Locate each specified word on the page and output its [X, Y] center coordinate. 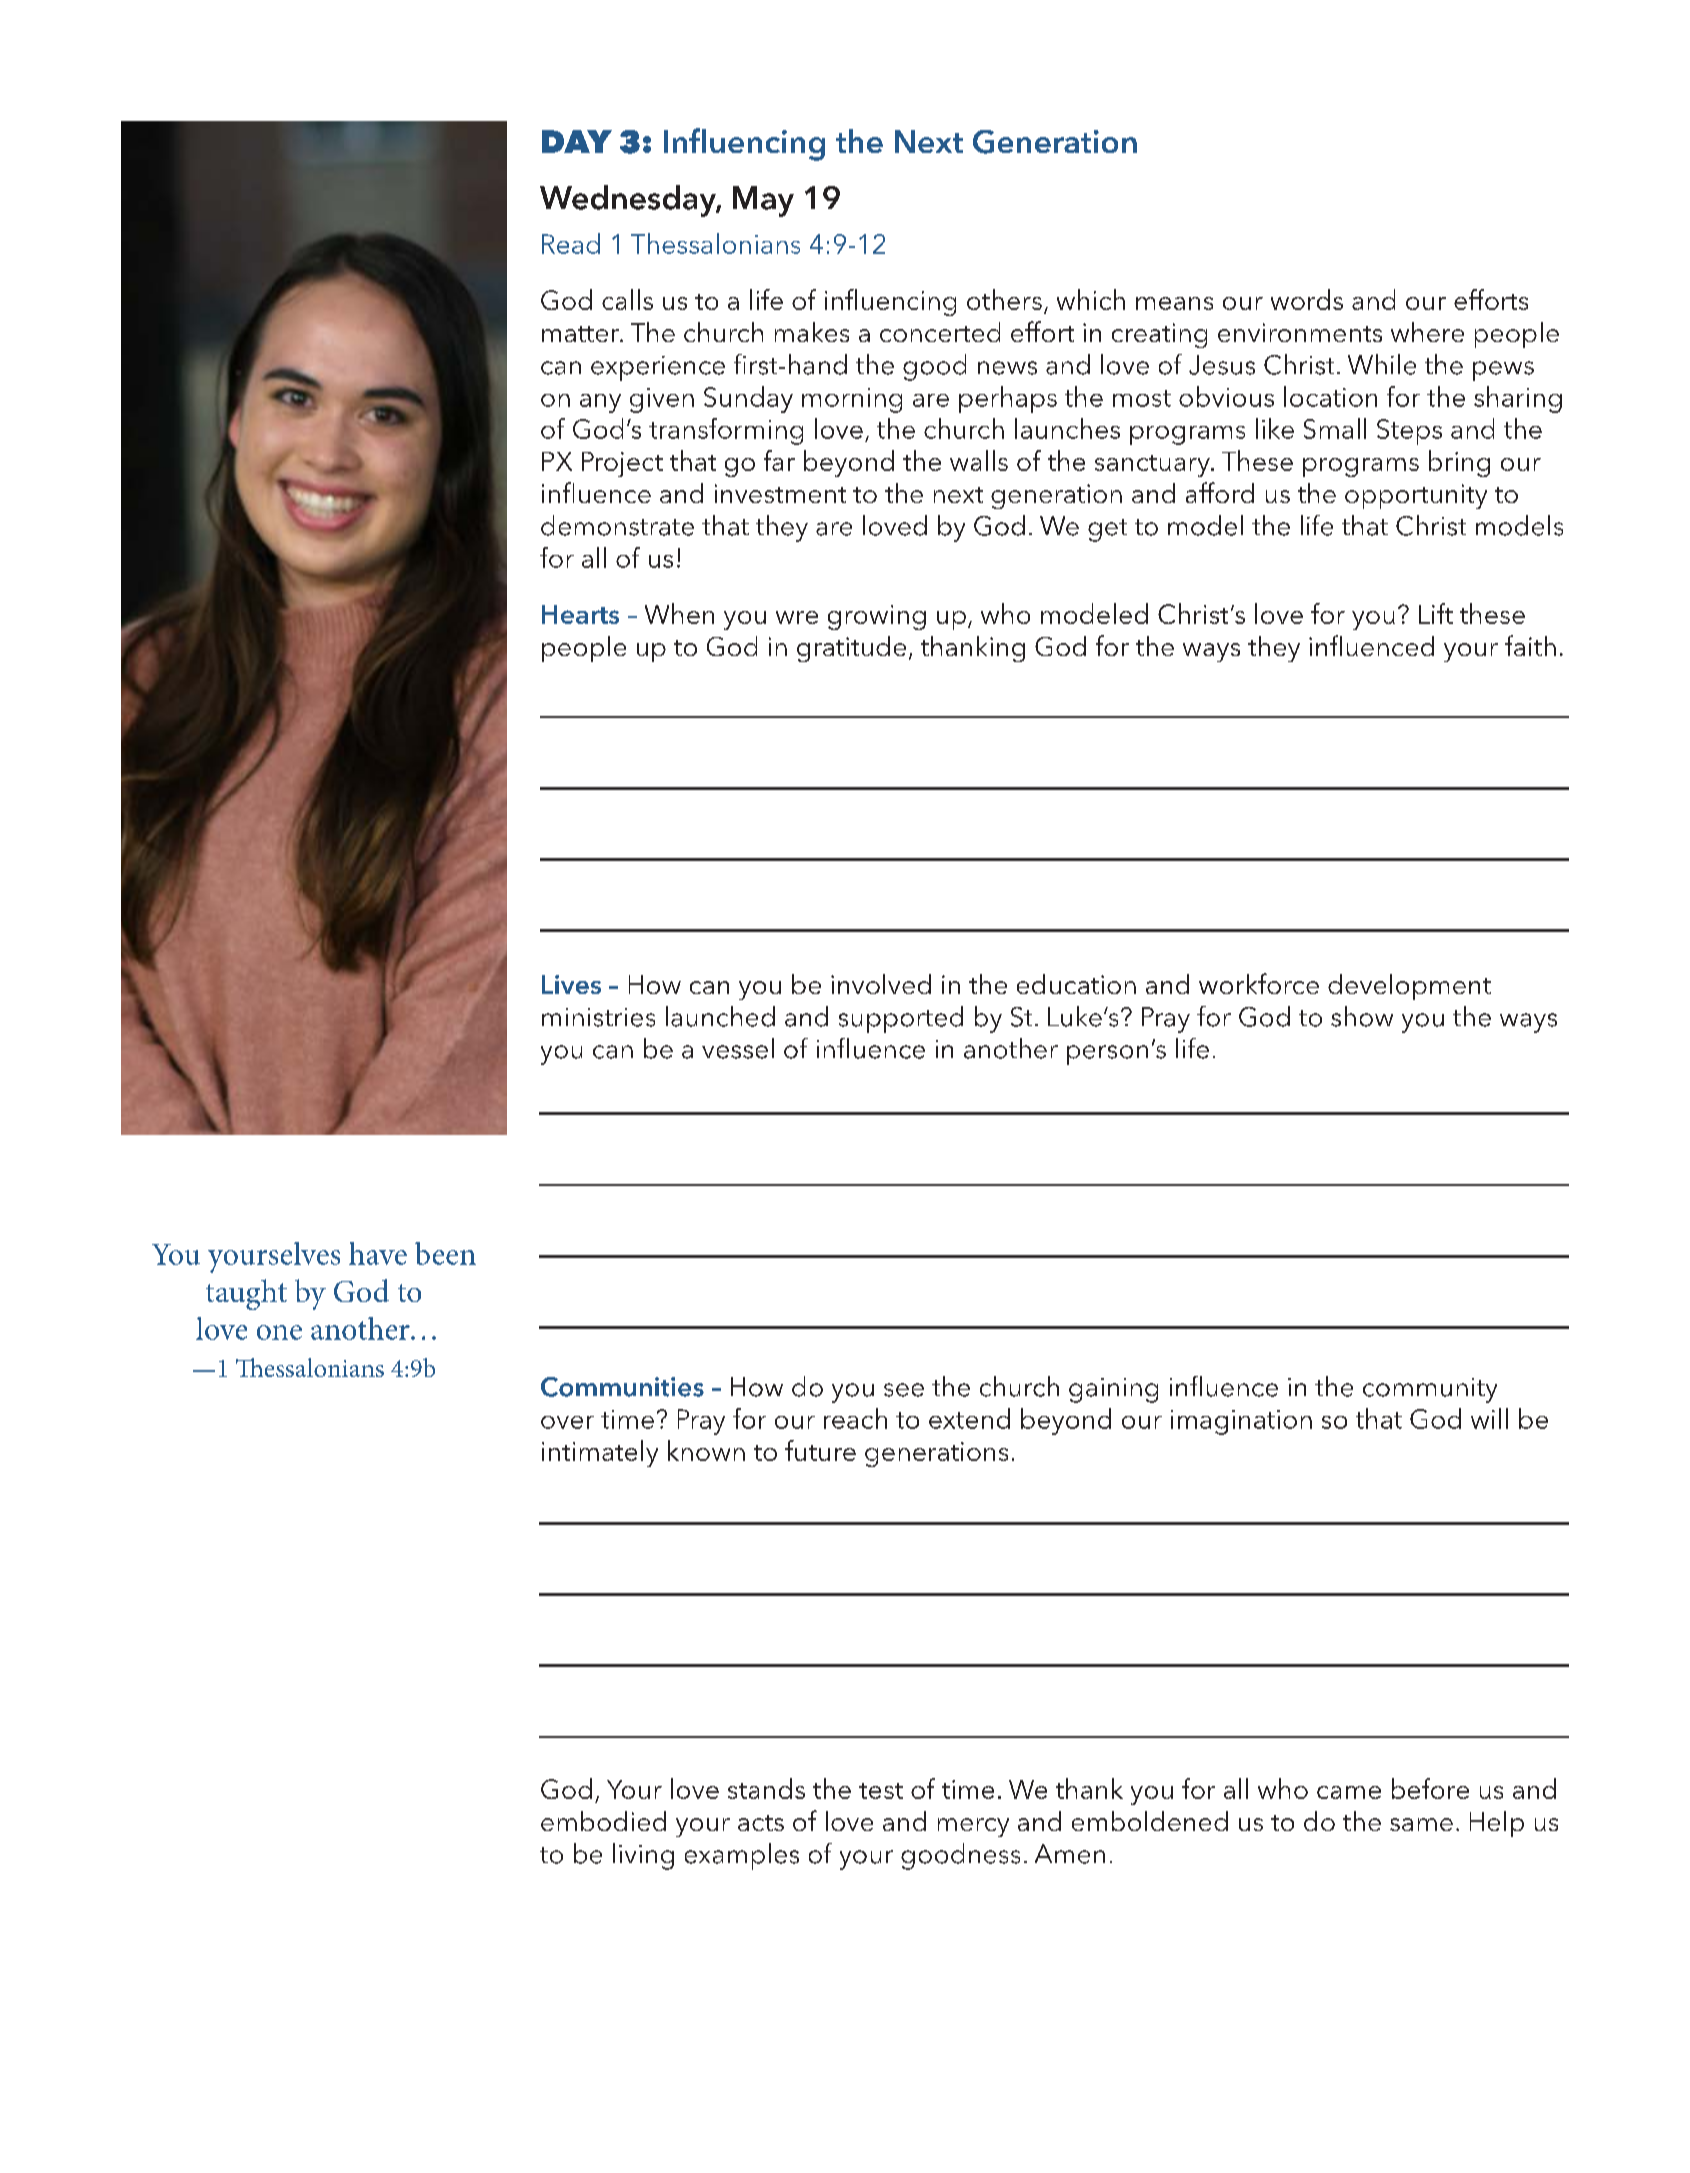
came [1349, 1792]
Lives [571, 984]
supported [901, 1019]
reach [855, 1418]
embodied [603, 1821]
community [1430, 1390]
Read [571, 243]
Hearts [580, 614]
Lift [1436, 613]
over [567, 1422]
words [1307, 299]
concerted [940, 332]
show [1362, 1016]
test [881, 1791]
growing [877, 617]
